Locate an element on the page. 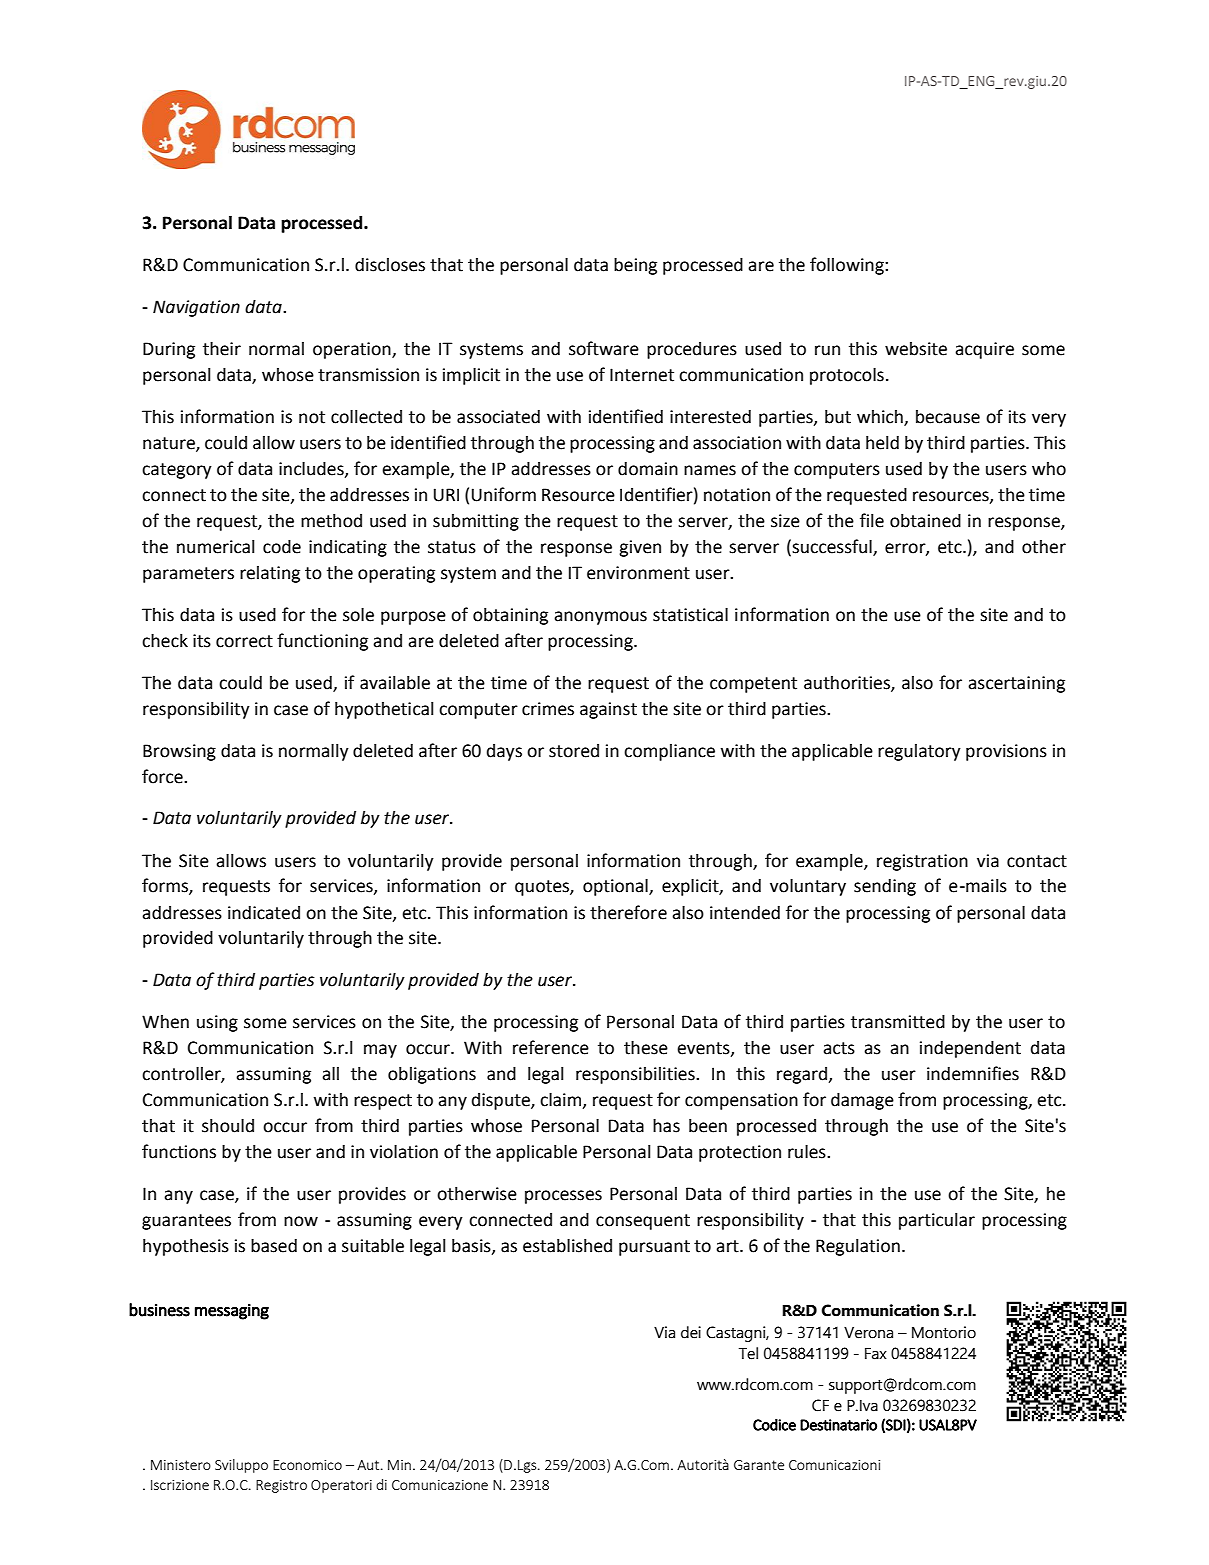 This image has height=1565, width=1209. registration is located at coordinates (922, 862).
